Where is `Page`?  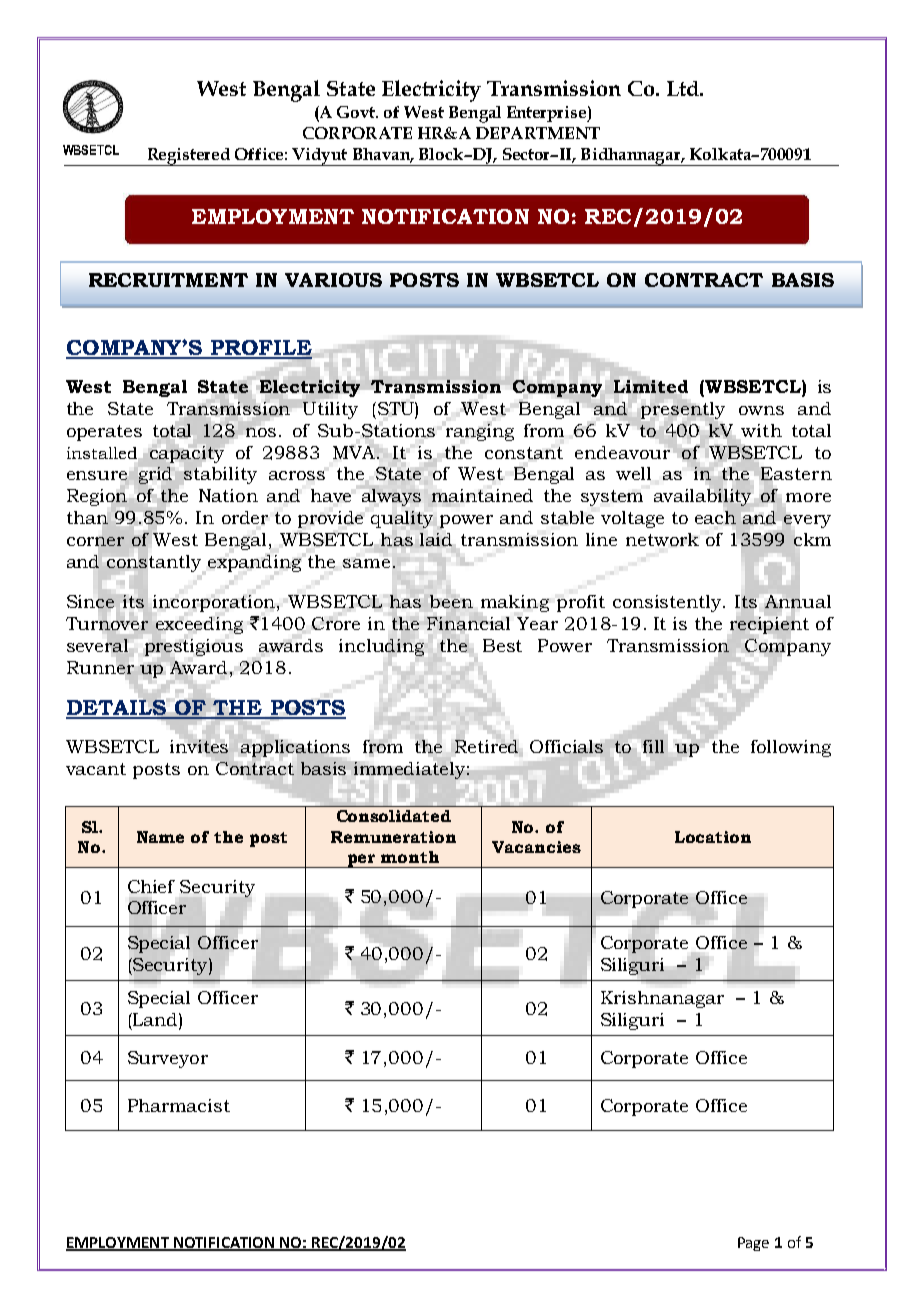 Page is located at coordinates (753, 1244).
